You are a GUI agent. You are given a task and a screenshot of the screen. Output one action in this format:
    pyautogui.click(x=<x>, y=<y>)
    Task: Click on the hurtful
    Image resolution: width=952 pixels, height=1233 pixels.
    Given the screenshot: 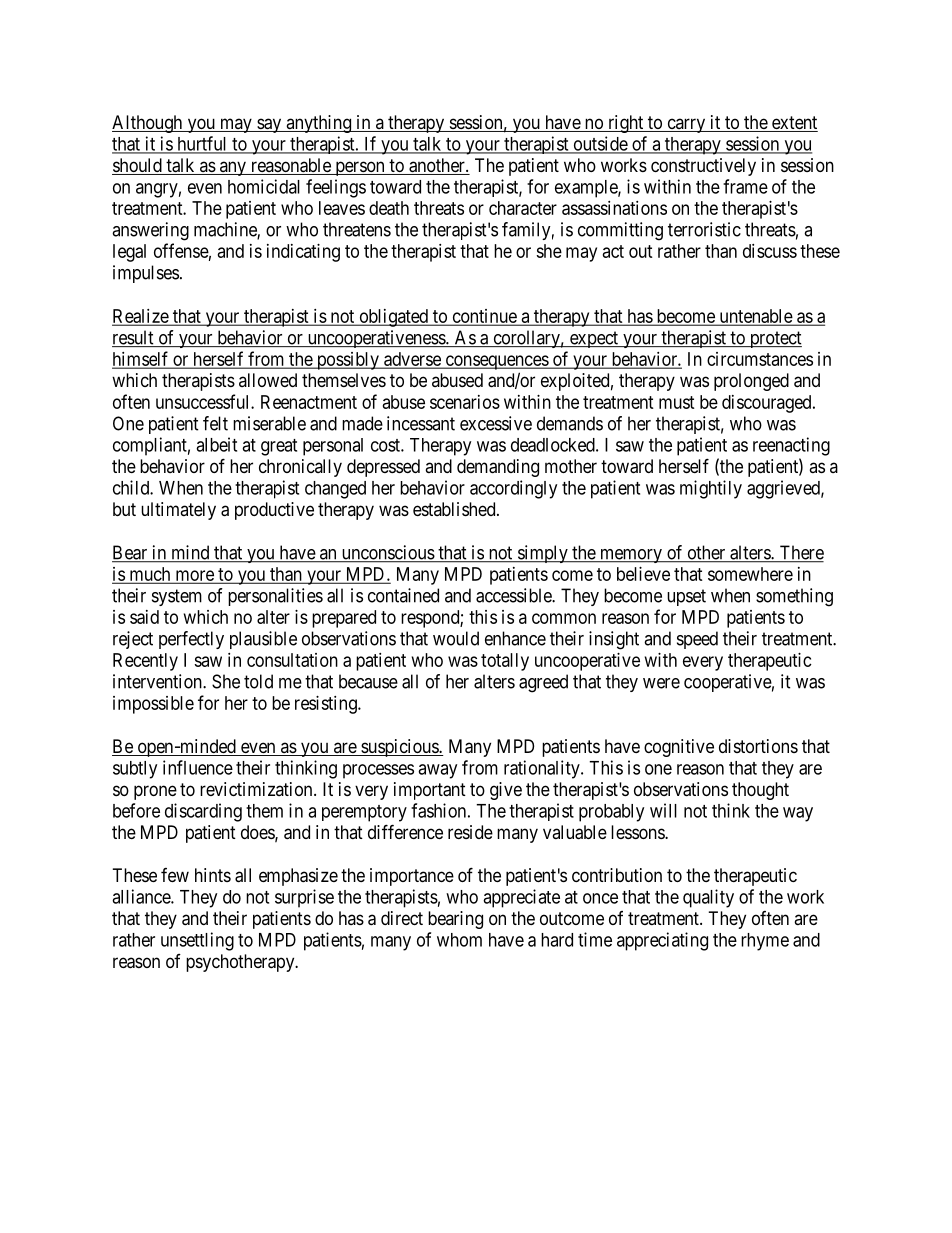 What is the action you would take?
    pyautogui.click(x=202, y=144)
